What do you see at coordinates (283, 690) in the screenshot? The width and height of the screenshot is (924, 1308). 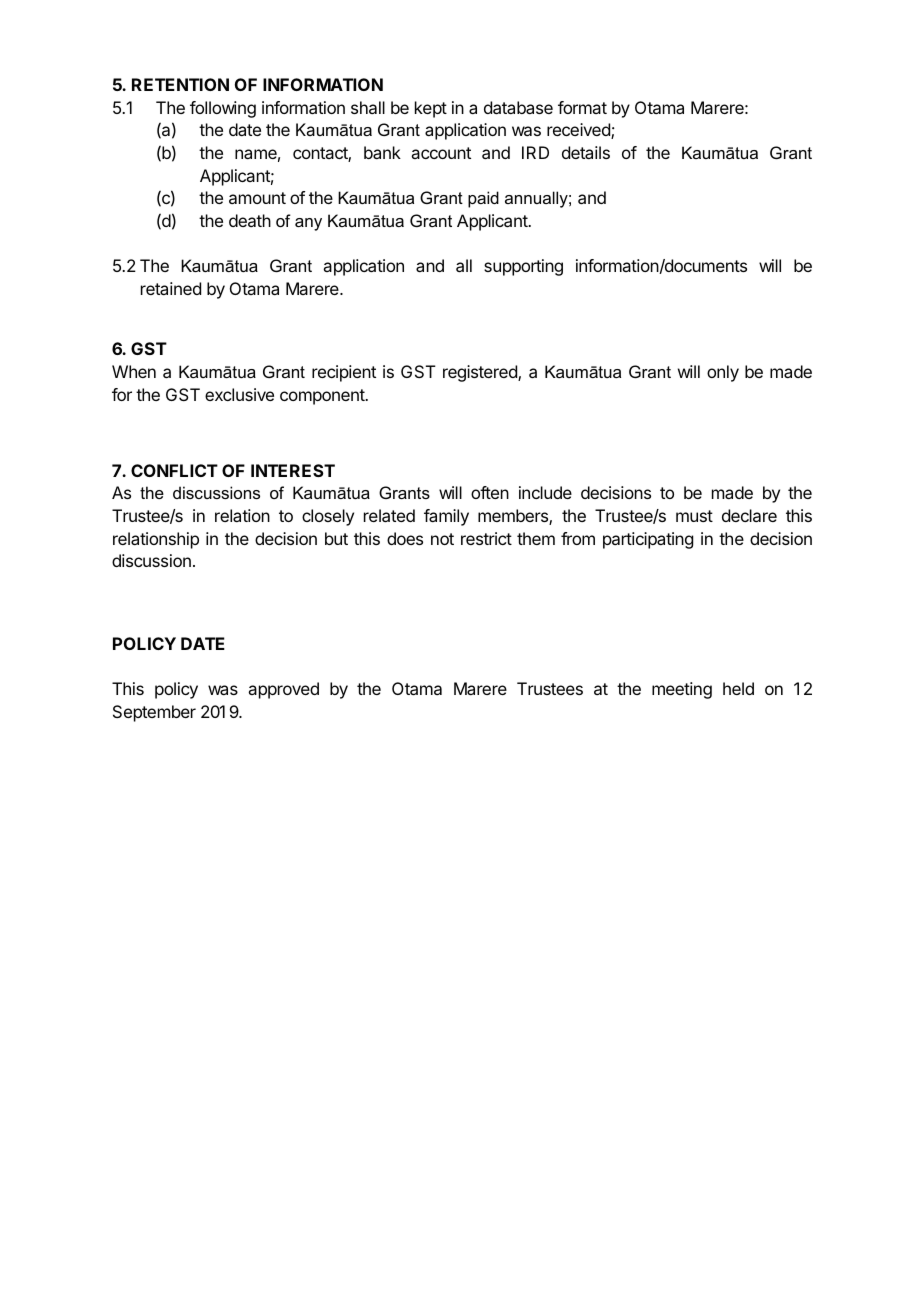 I see `approved` at bounding box center [283, 690].
